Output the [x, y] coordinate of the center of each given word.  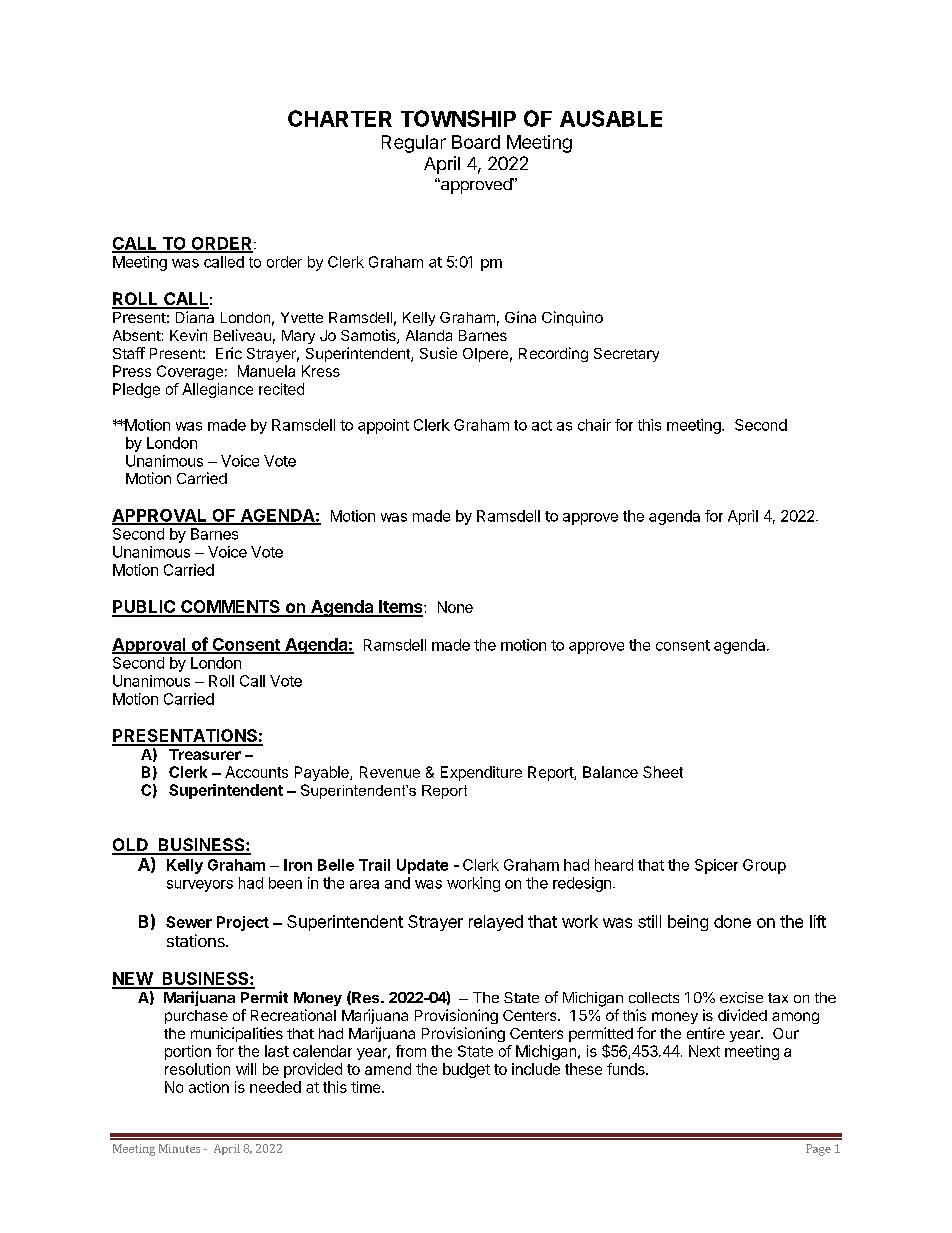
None [455, 607]
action [209, 1087]
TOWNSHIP [458, 118]
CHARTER [340, 118]
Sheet [663, 772]
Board [476, 142]
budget [466, 1070]
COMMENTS [230, 608]
